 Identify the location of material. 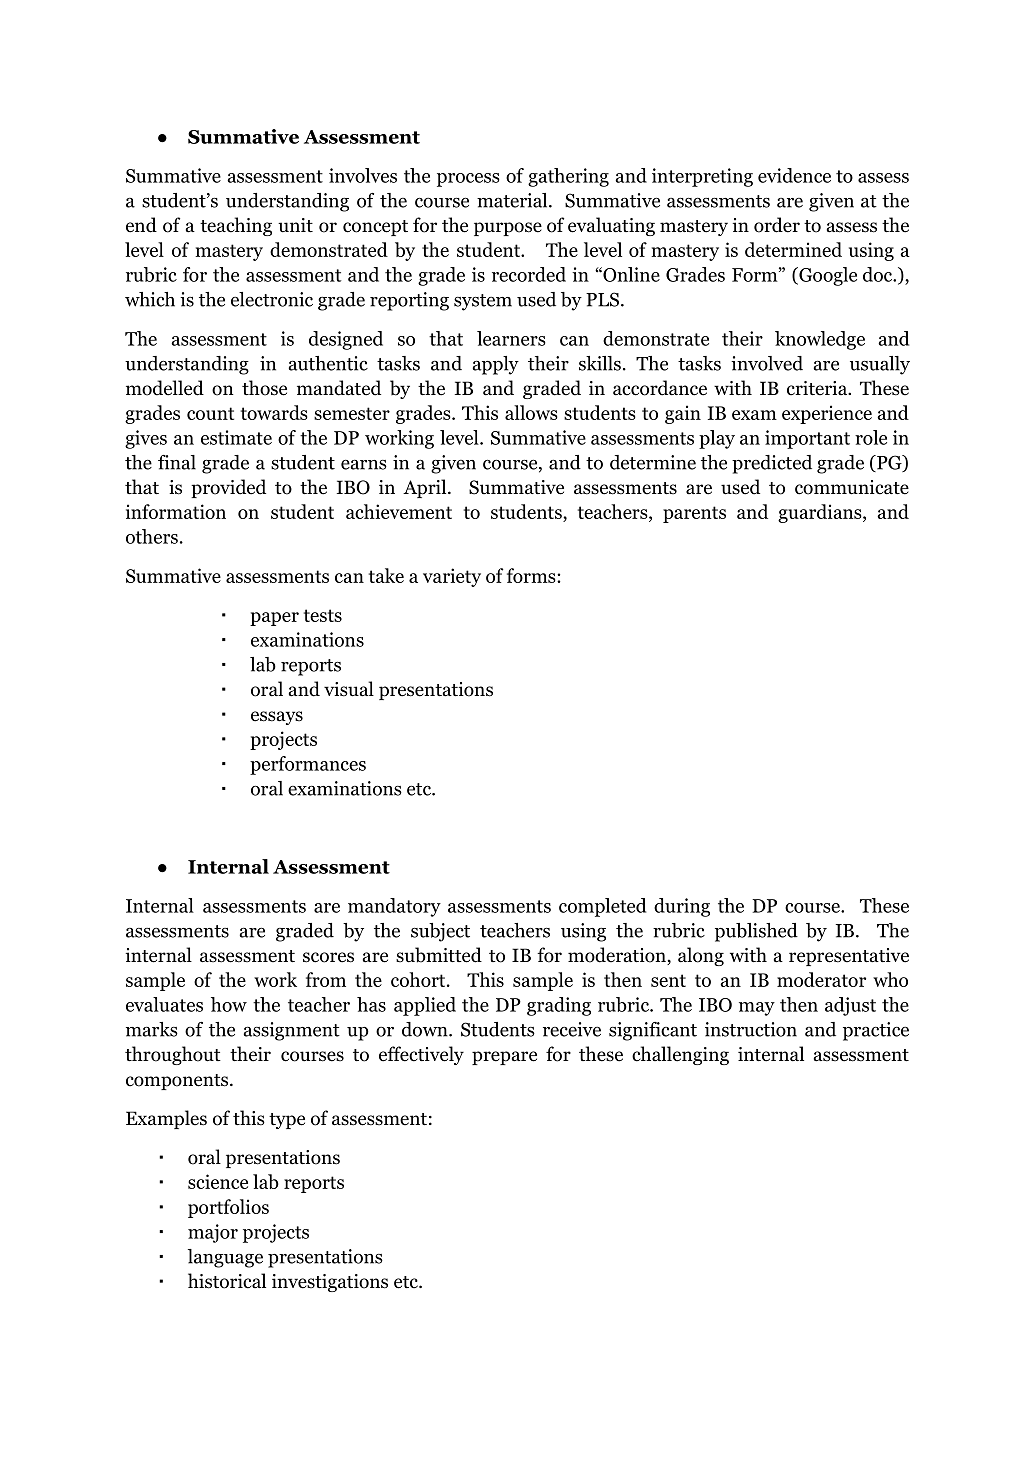
(513, 200).
